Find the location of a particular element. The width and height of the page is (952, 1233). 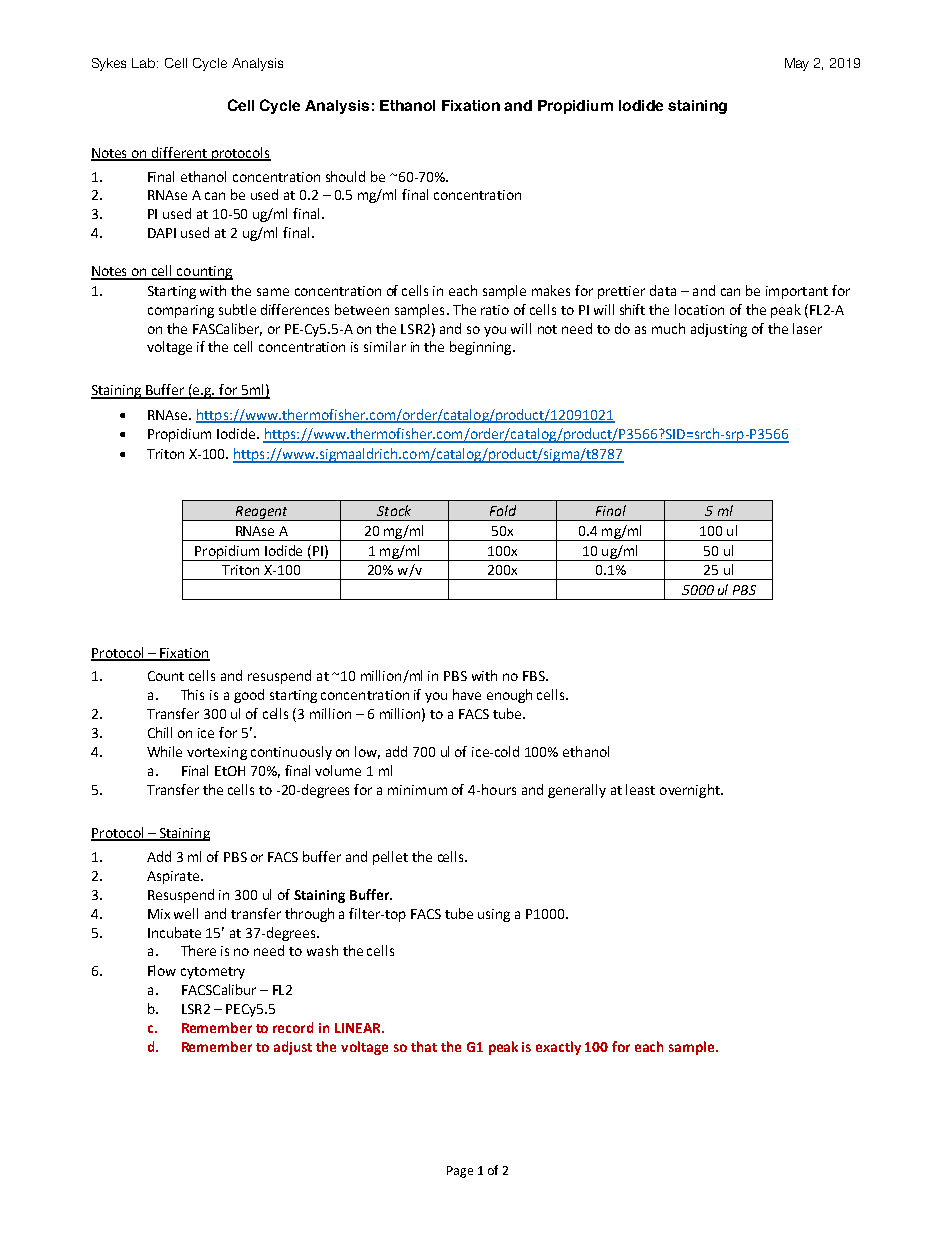

should is located at coordinates (345, 176).
